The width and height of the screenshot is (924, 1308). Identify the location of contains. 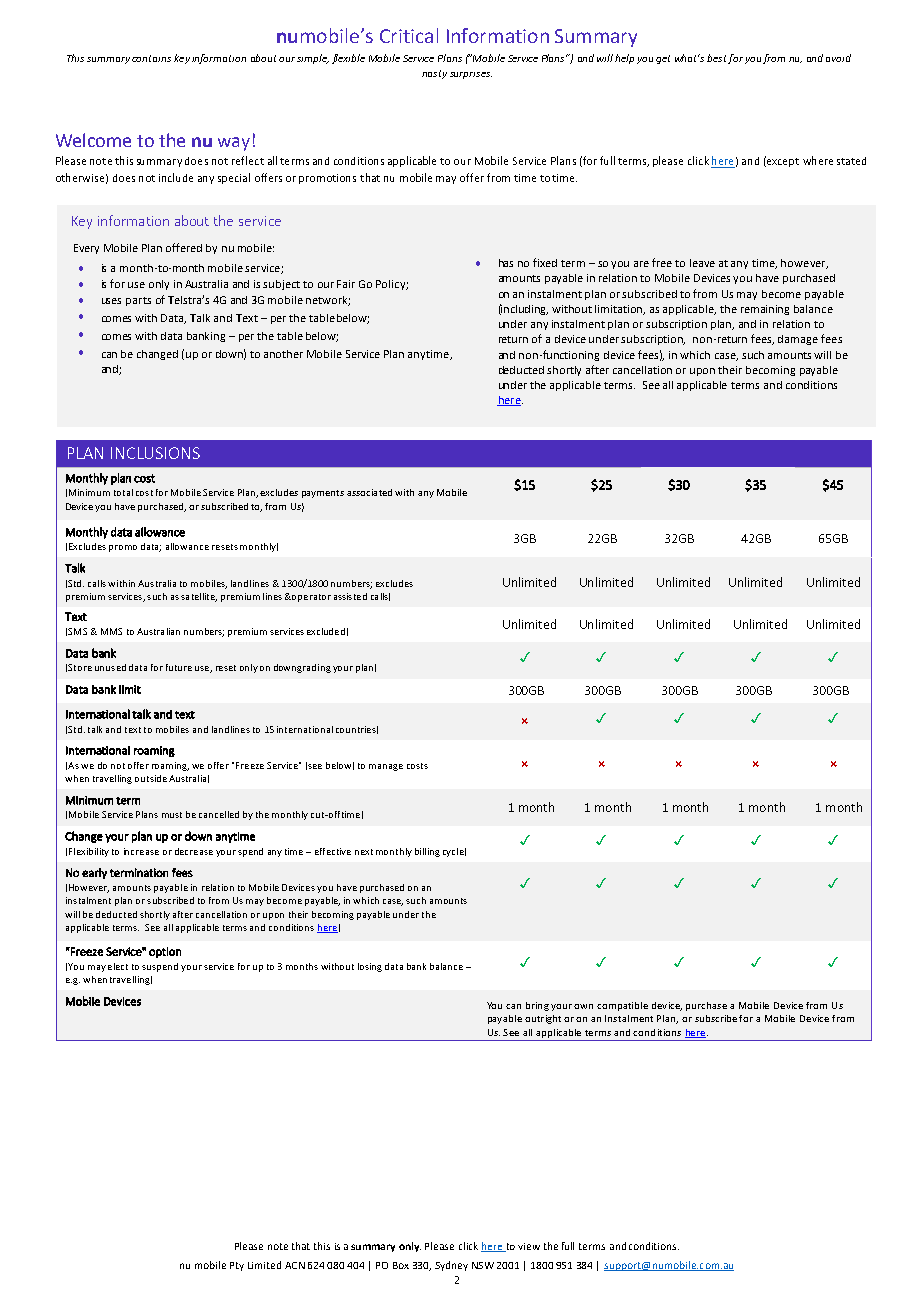
(151, 58).
